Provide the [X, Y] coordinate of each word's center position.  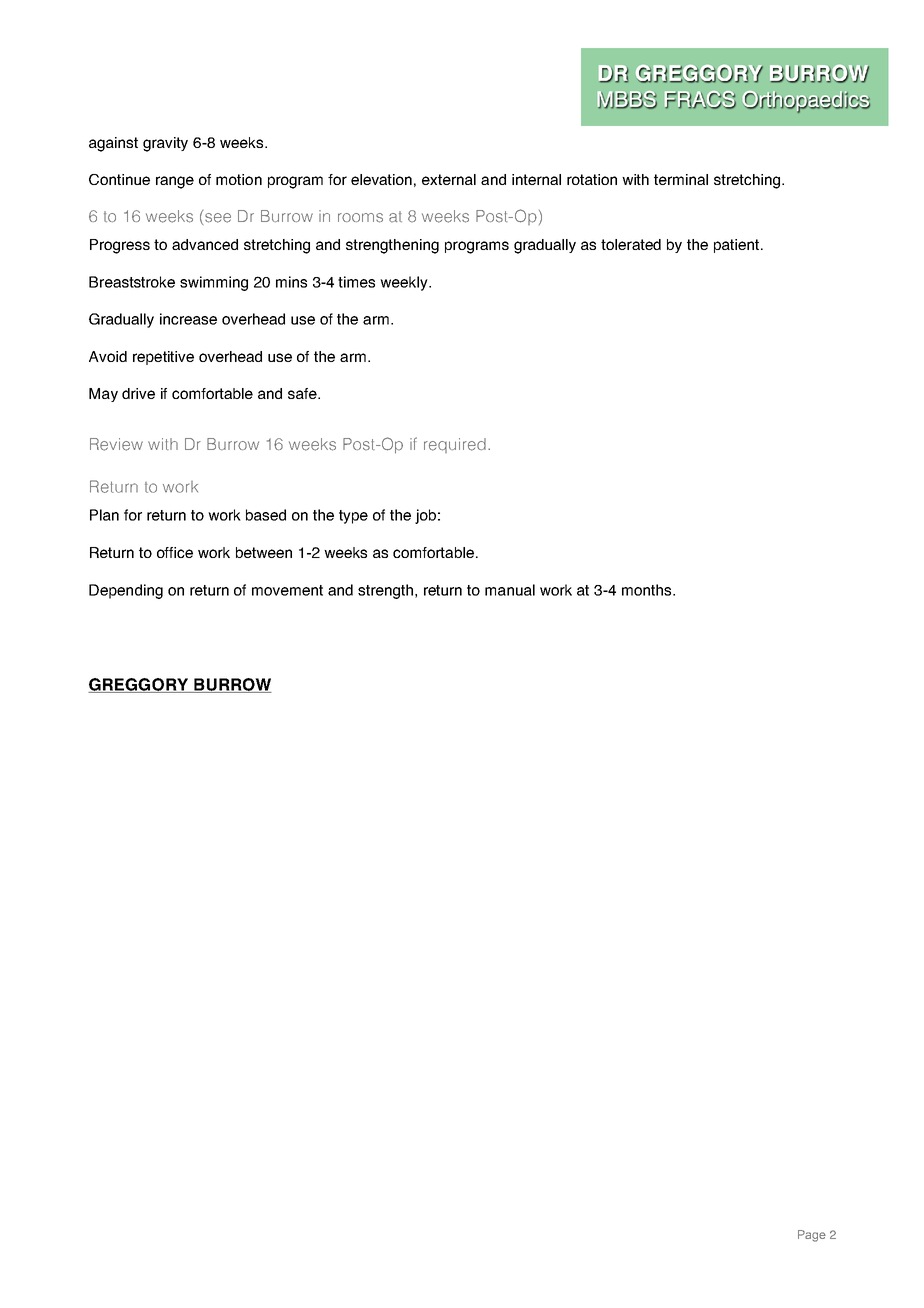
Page [812, 1236]
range [175, 182]
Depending [126, 591]
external [449, 179]
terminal [681, 179]
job [425, 516]
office [175, 552]
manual [510, 590]
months [648, 590]
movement [287, 590]
